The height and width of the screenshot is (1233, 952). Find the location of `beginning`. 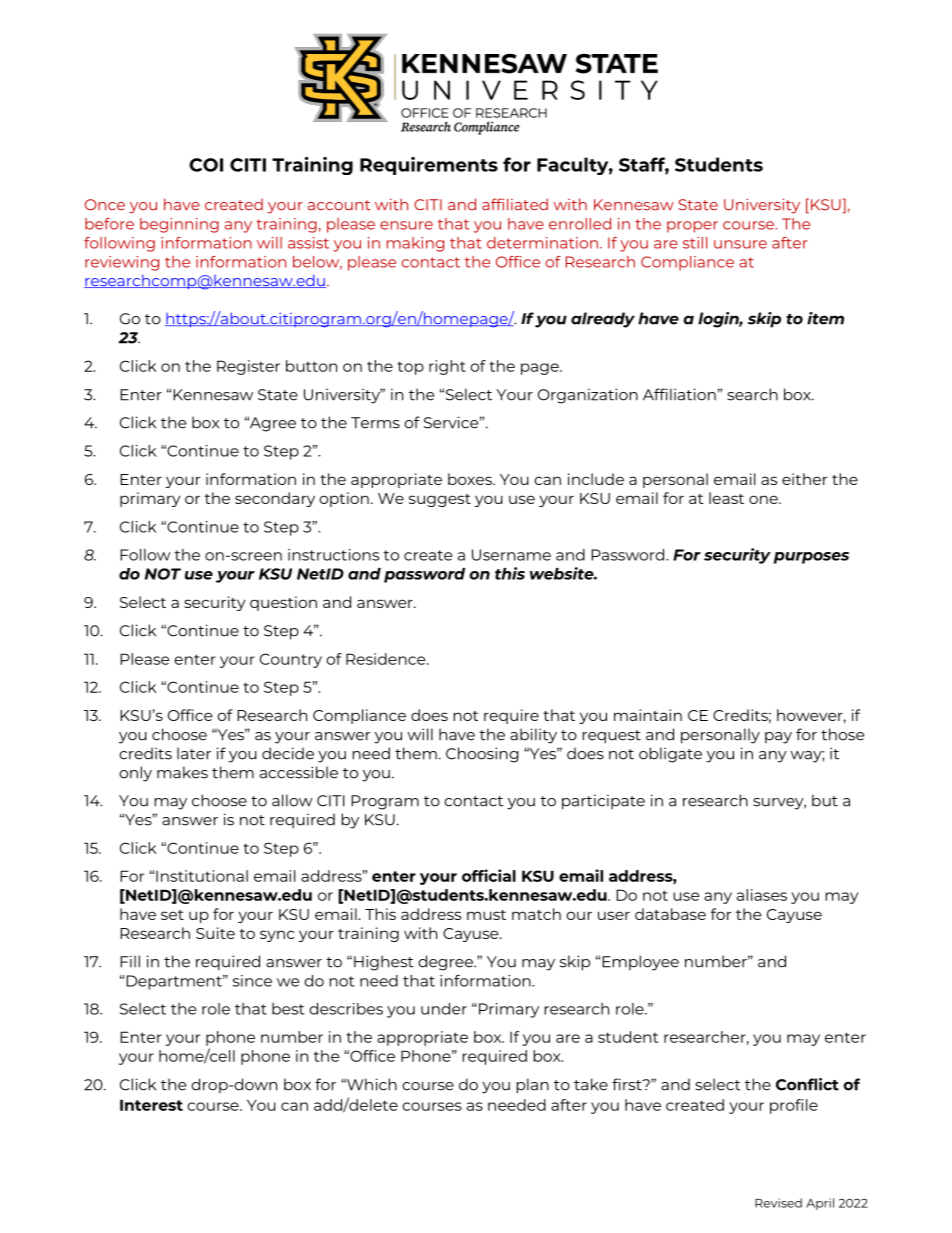

beginning is located at coordinates (179, 225).
